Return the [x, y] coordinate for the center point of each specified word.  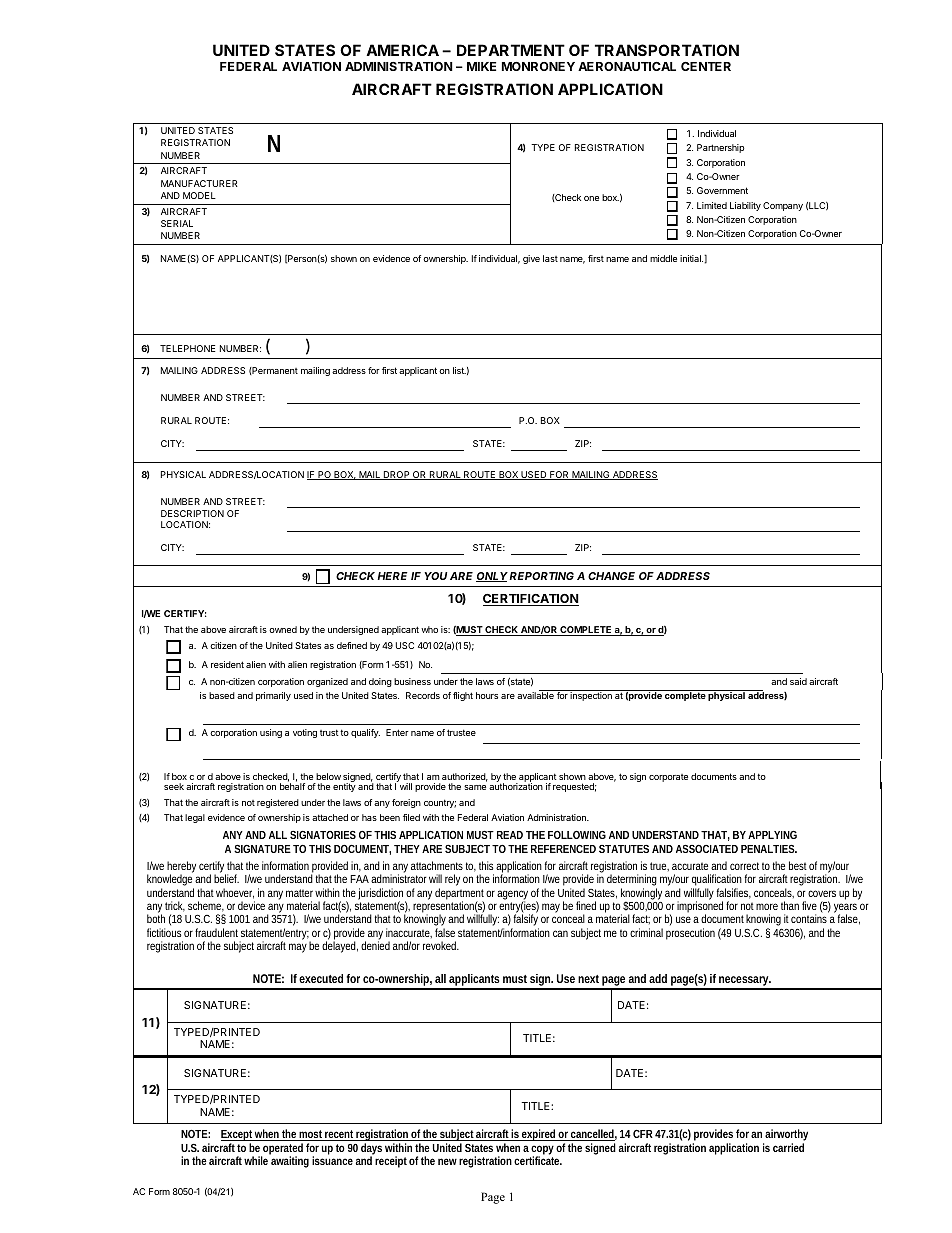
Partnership [721, 148]
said [798, 681]
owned [283, 629]
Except [238, 1137]
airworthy [786, 1136]
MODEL [199, 195]
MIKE [481, 66]
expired [539, 1135]
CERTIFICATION [531, 600]
